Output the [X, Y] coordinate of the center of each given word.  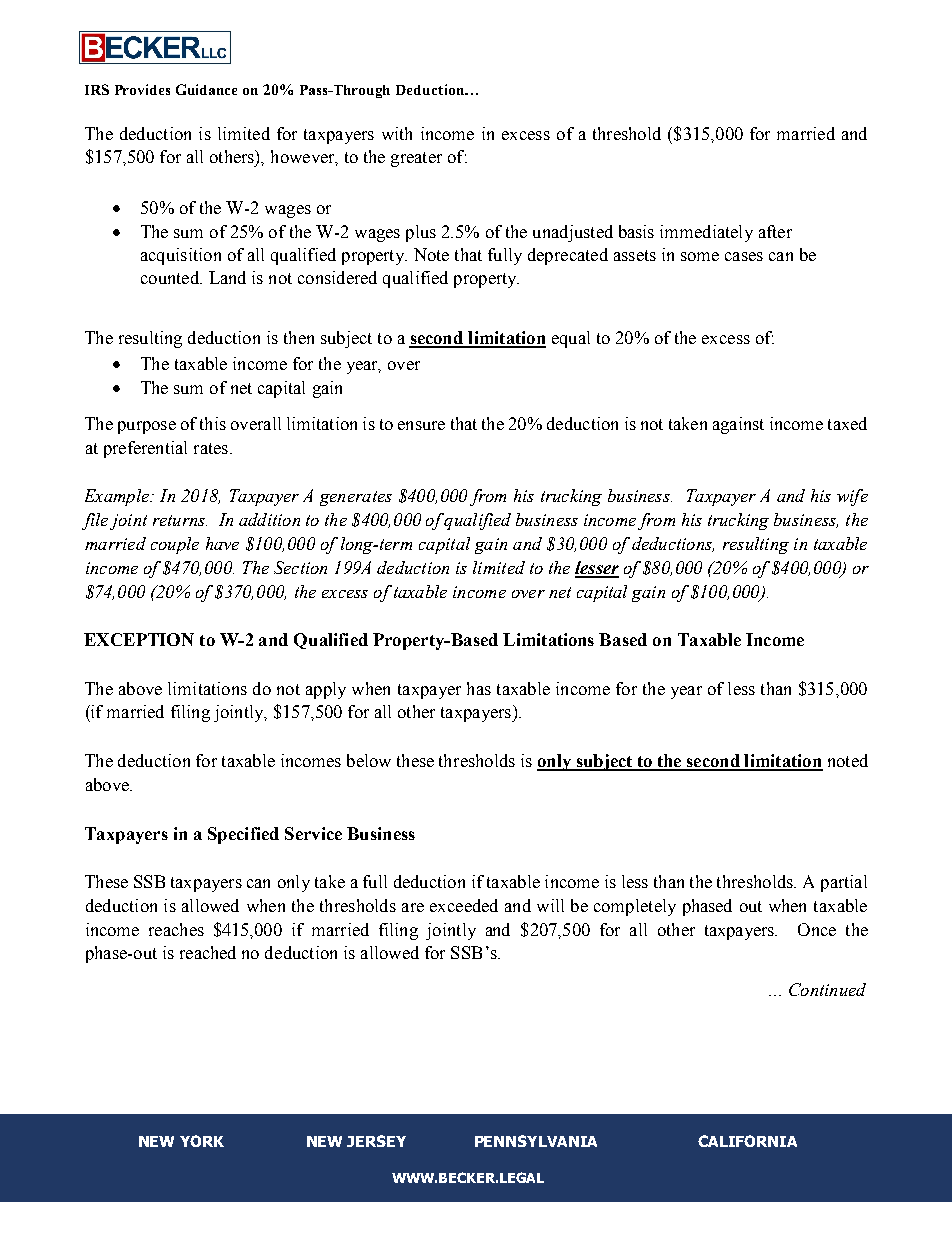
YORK [202, 1141]
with [397, 133]
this [213, 423]
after [775, 231]
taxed [847, 423]
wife [852, 497]
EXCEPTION [139, 639]
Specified [243, 835]
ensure [421, 425]
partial [844, 883]
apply [326, 690]
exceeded [464, 905]
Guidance [206, 89]
